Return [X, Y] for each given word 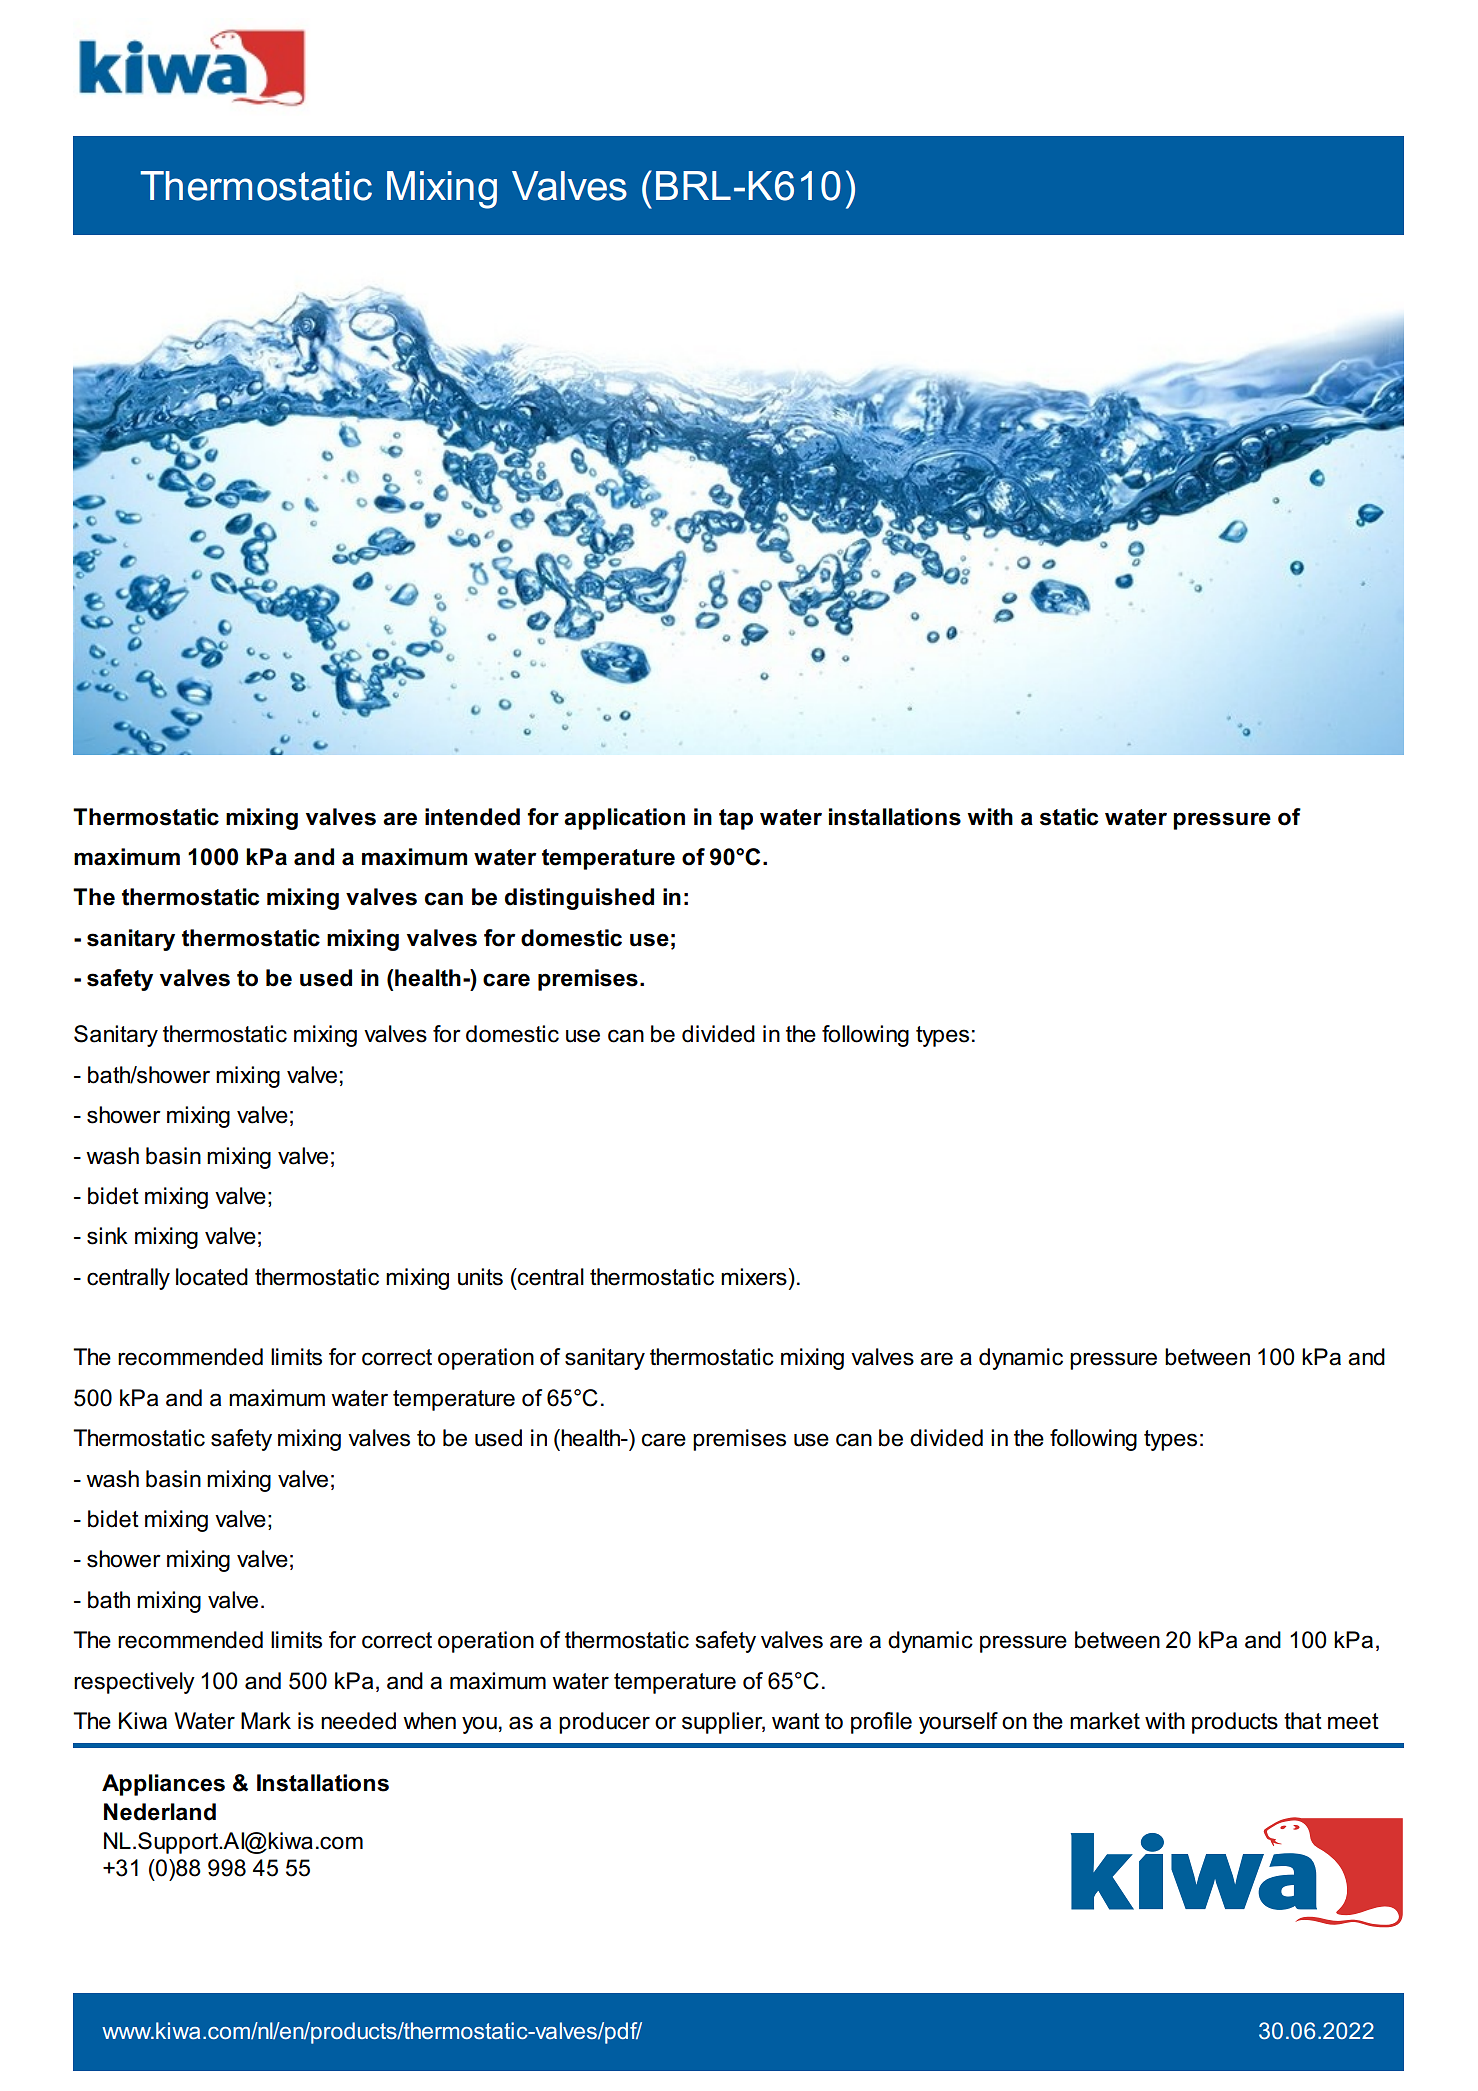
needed [358, 1721]
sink [107, 1236]
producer [604, 1723]
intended [472, 817]
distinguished [579, 899]
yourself [958, 1723]
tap [736, 819]
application [624, 819]
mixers [754, 1277]
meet [1353, 1721]
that [1303, 1721]
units [480, 1277]
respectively [134, 1683]
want [796, 1721]
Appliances [163, 1785]
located [212, 1277]
